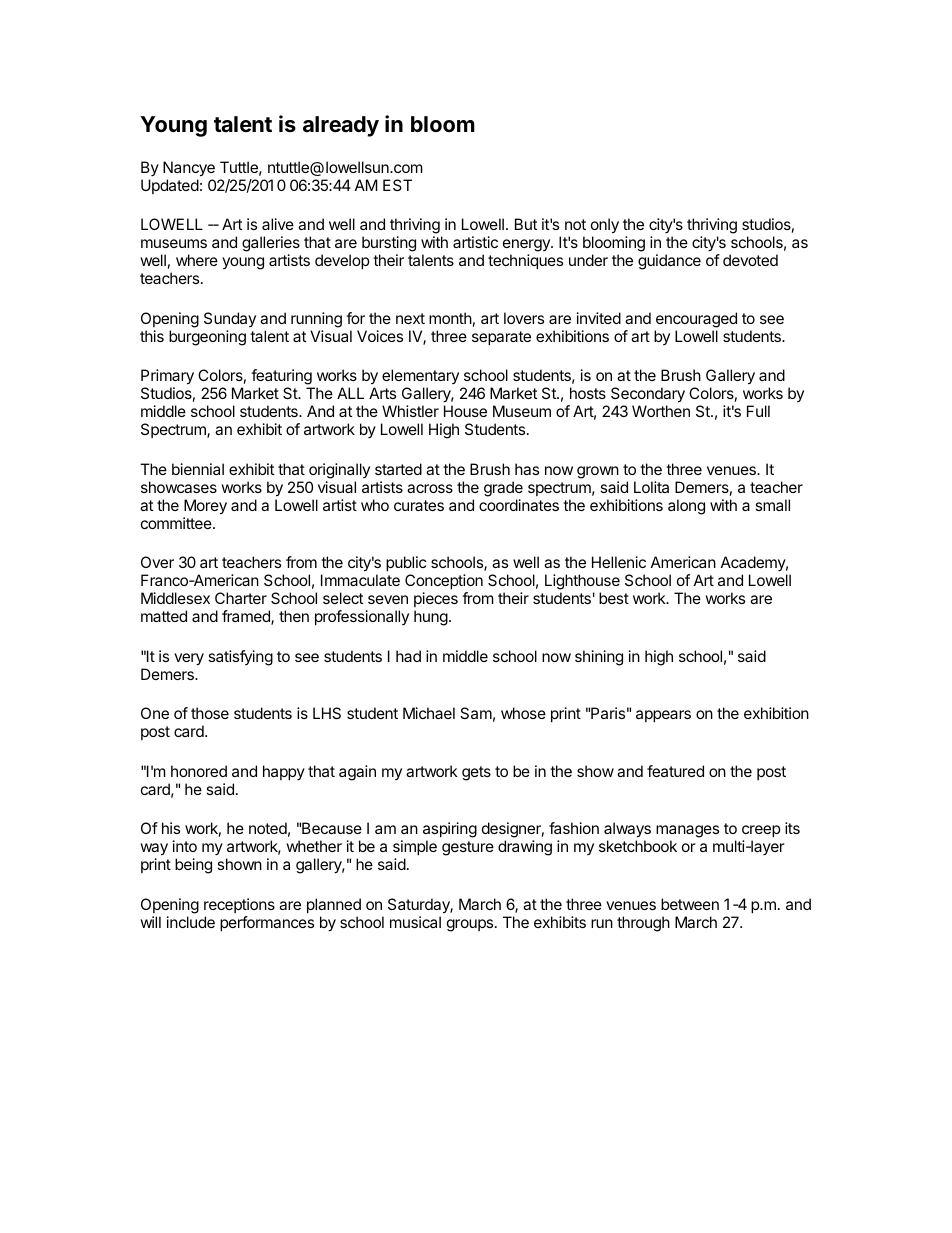  What do you see at coordinates (690, 904) in the image?
I see `between` at bounding box center [690, 904].
